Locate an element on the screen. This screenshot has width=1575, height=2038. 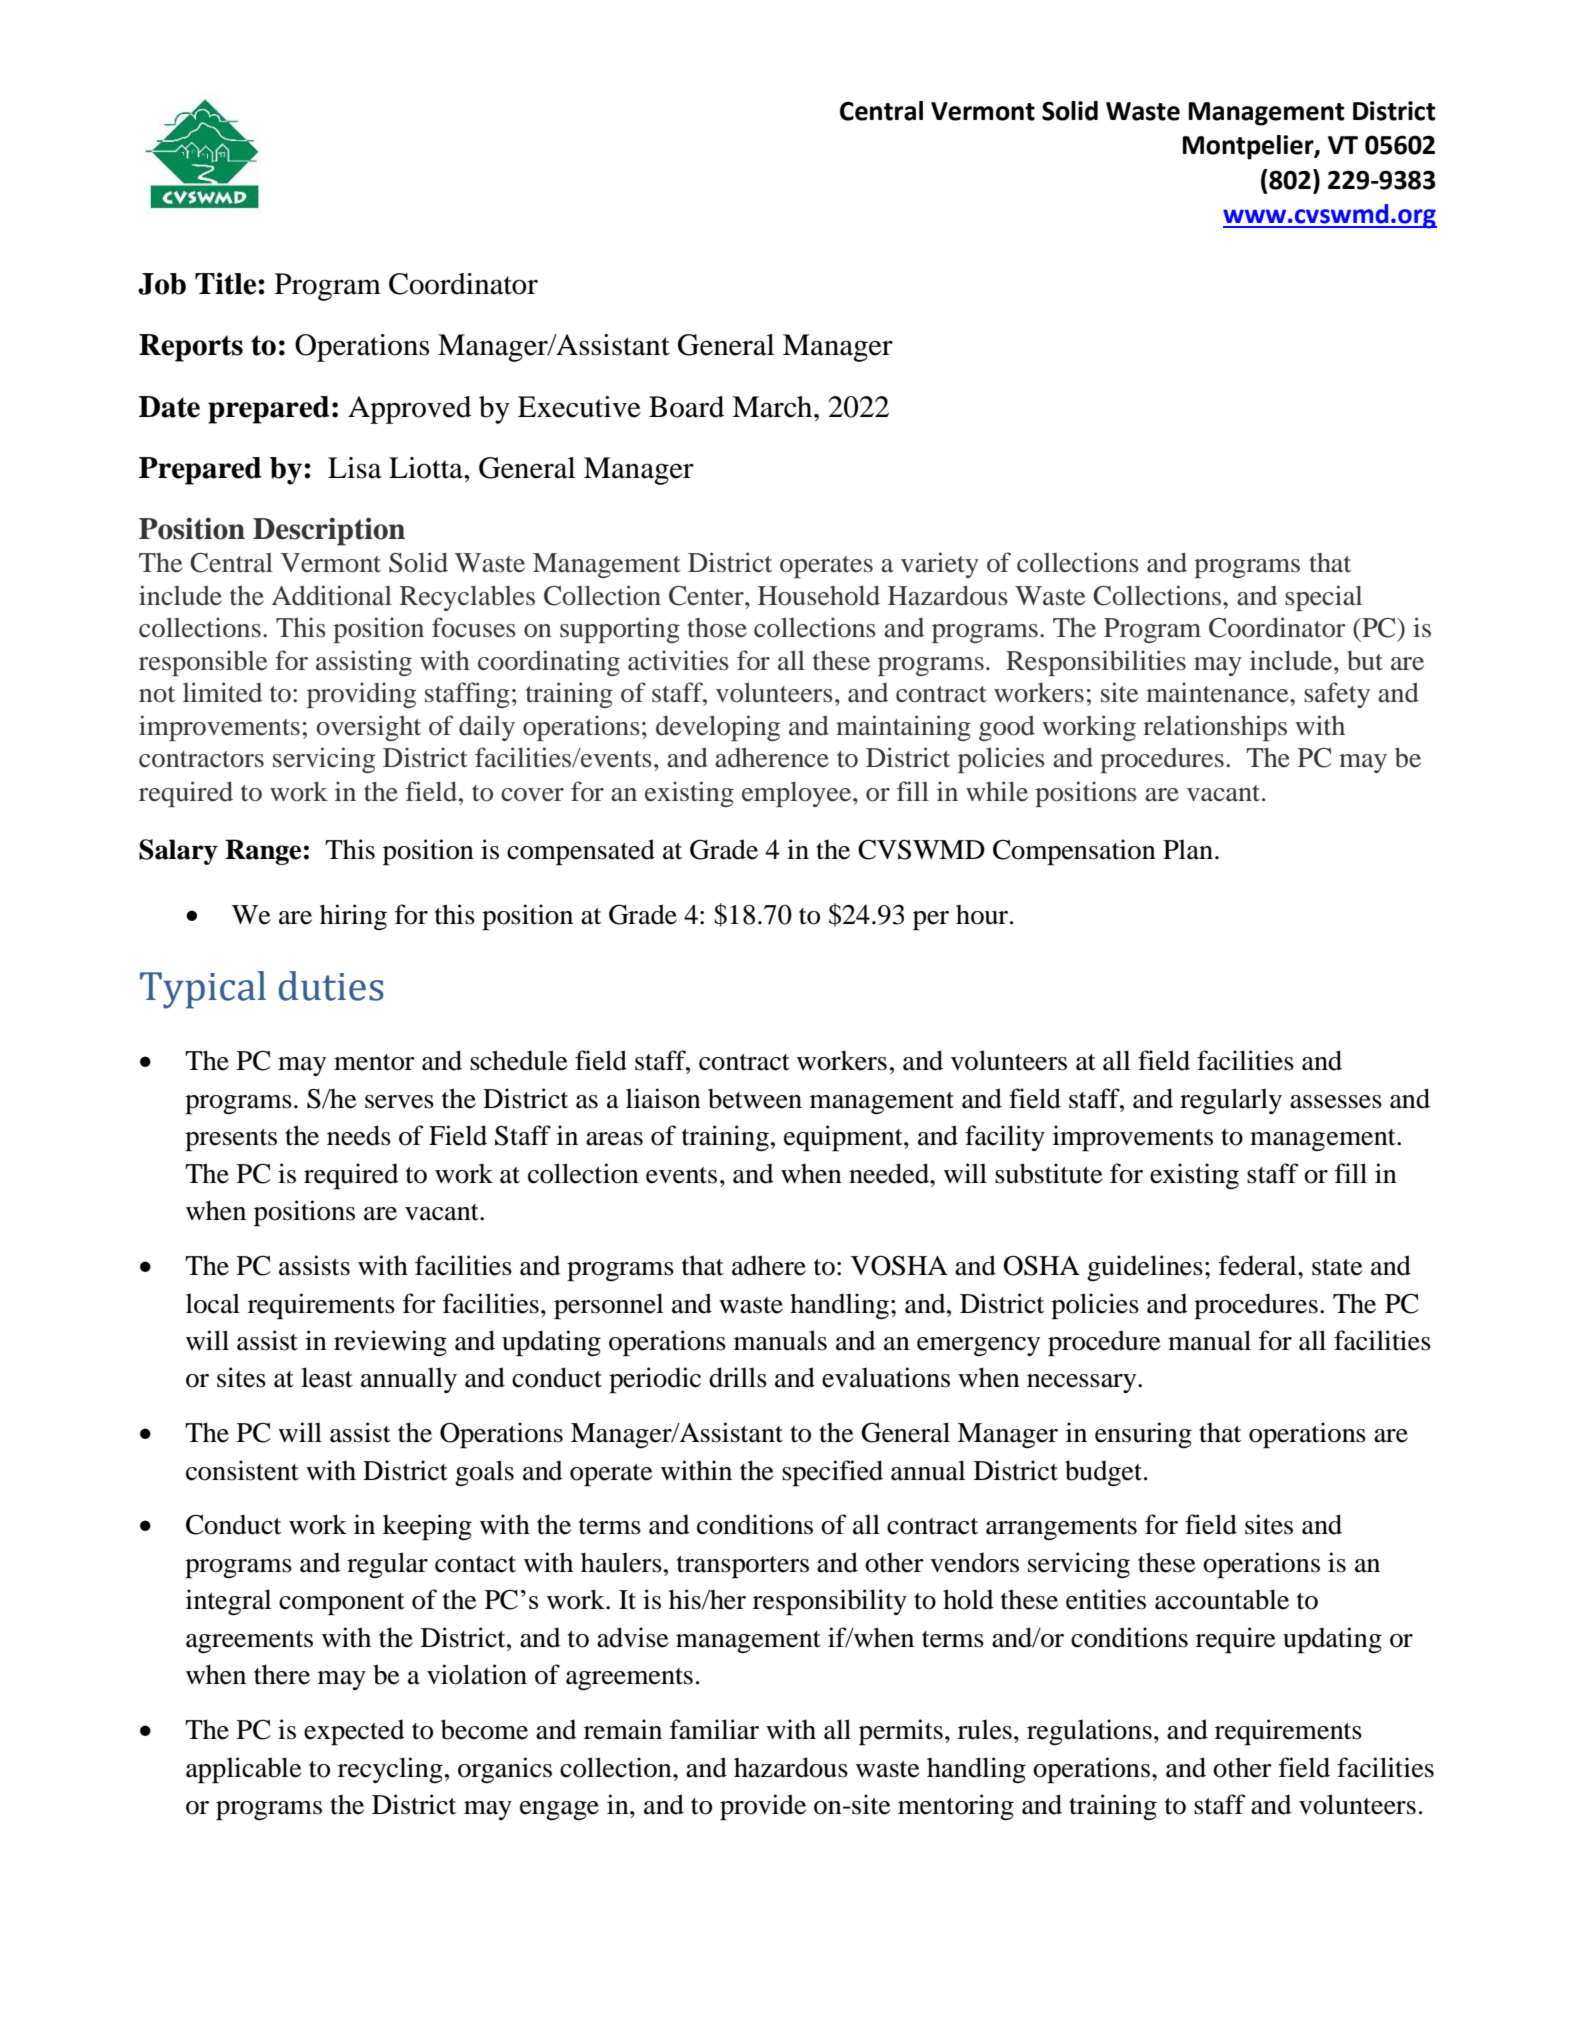
special is located at coordinates (1323, 598).
